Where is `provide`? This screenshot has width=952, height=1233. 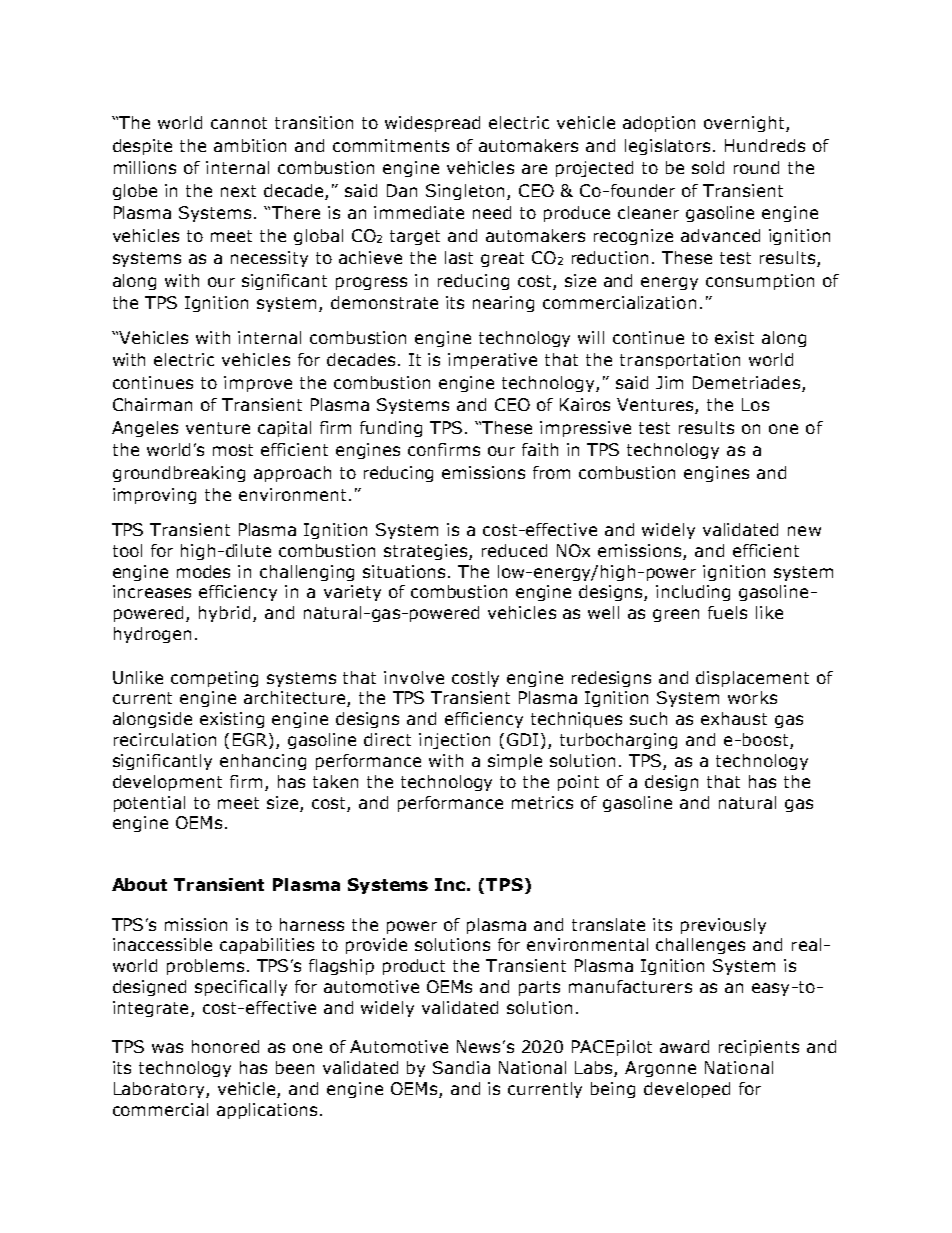
provide is located at coordinates (376, 946).
